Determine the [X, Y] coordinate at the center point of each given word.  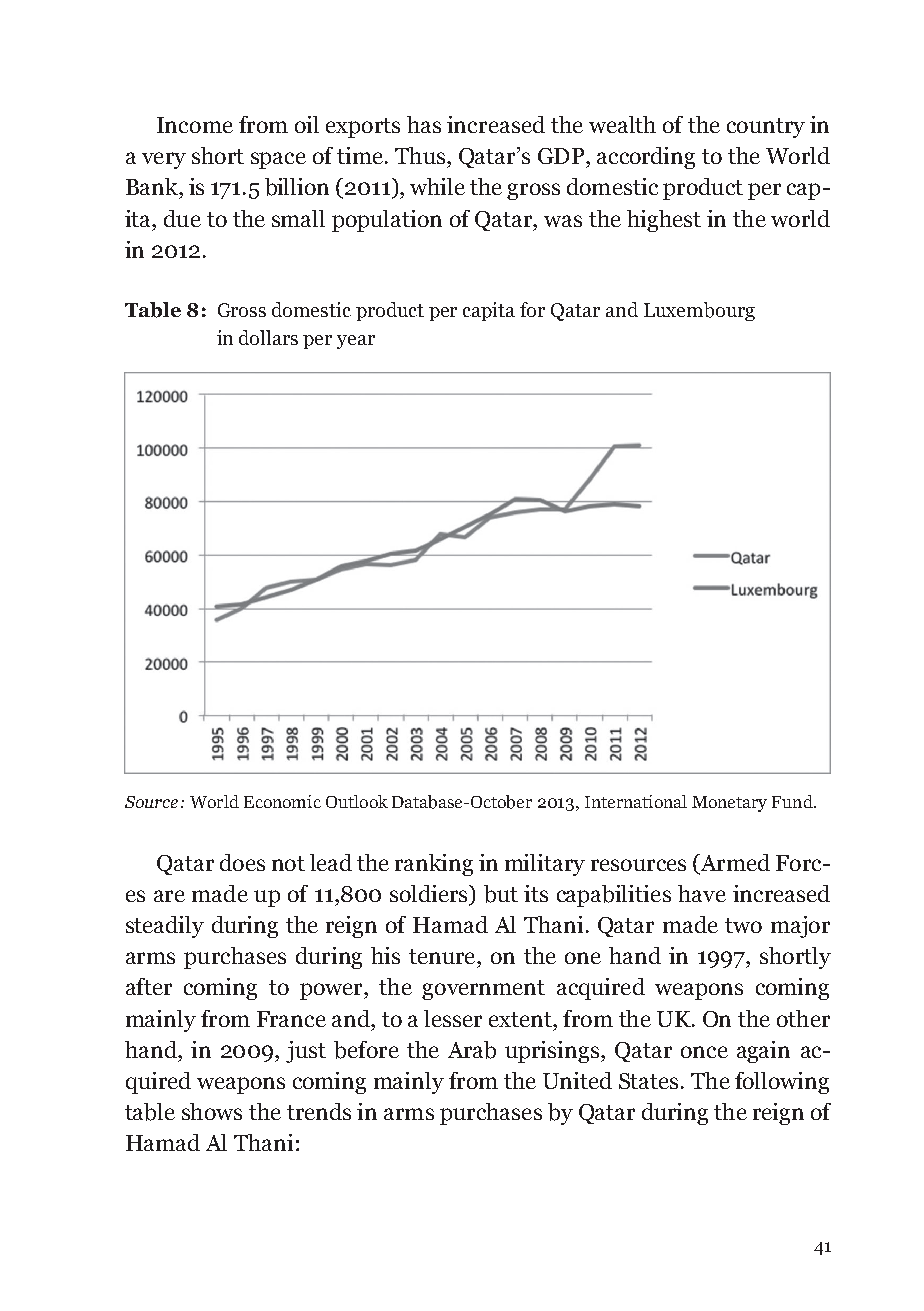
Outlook [357, 801]
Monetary [729, 804]
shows [212, 1111]
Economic [282, 801]
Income [195, 125]
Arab [472, 1050]
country [766, 128]
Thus [421, 155]
